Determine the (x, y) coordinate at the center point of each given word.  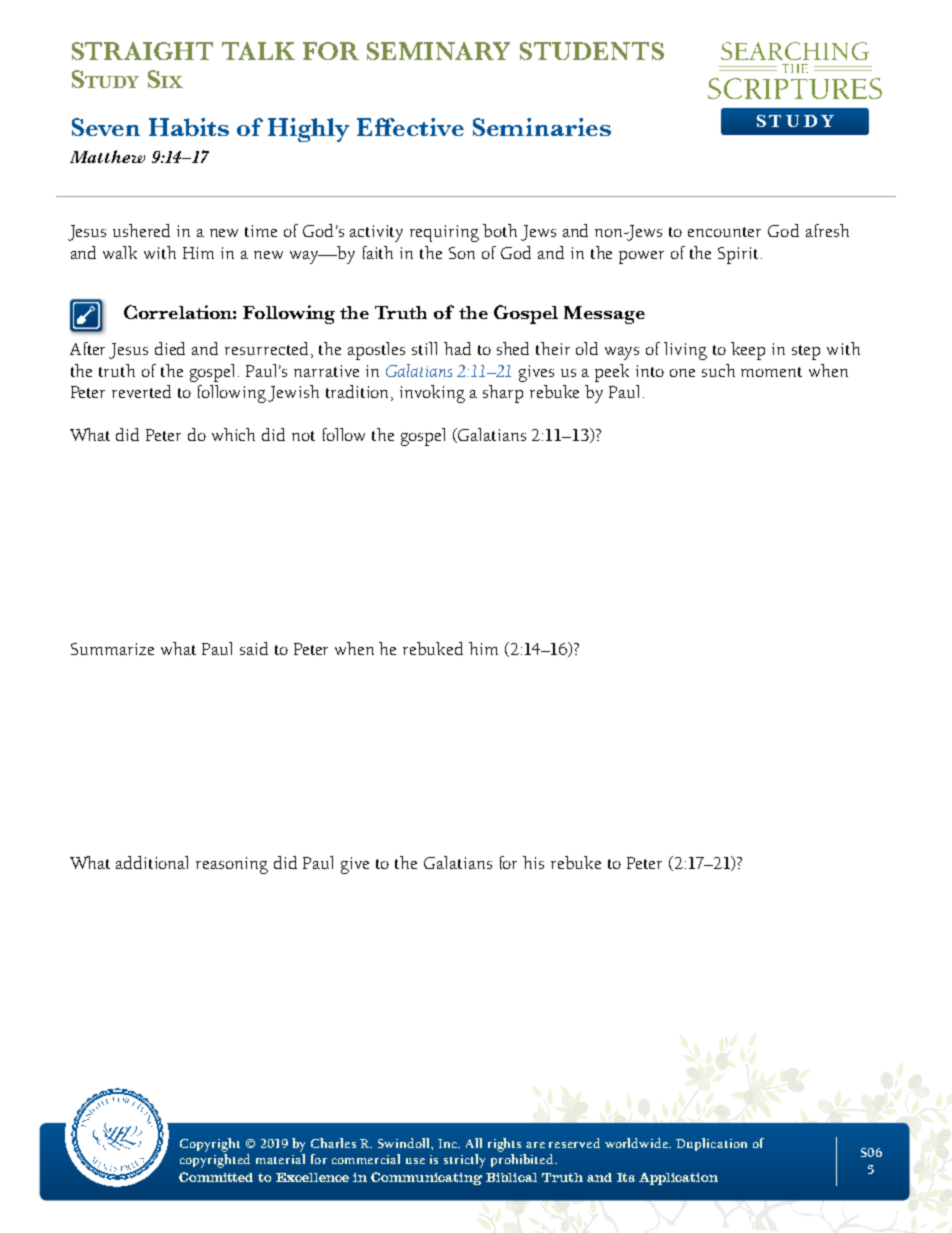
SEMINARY (438, 51)
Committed (216, 1177)
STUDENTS (592, 51)
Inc (449, 1143)
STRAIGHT (142, 51)
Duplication (711, 1144)
